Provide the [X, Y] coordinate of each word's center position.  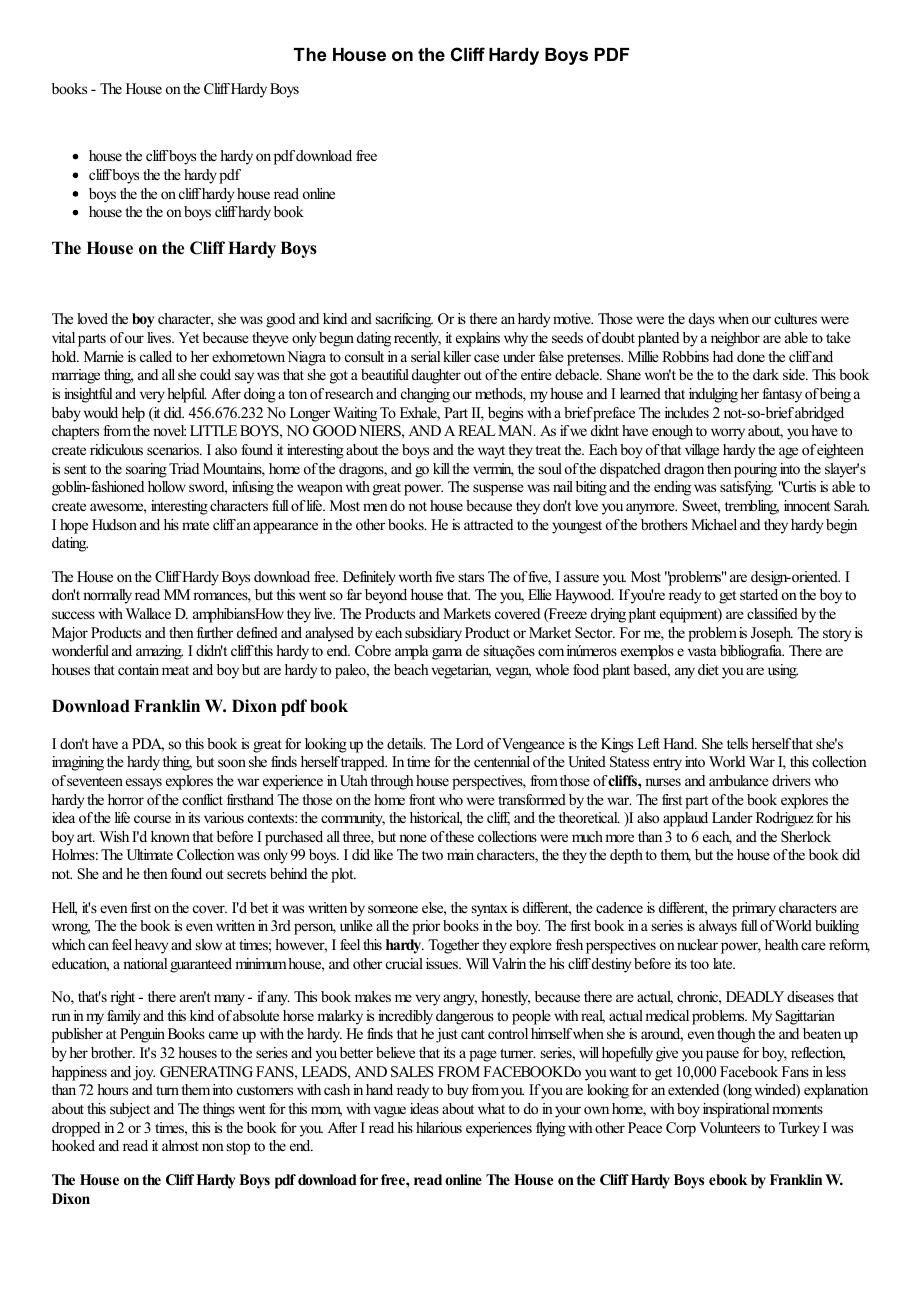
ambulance [739, 780]
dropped [76, 1129]
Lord [470, 743]
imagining [78, 763]
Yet [188, 337]
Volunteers [729, 1127]
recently [417, 339]
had [723, 356]
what [491, 1108]
